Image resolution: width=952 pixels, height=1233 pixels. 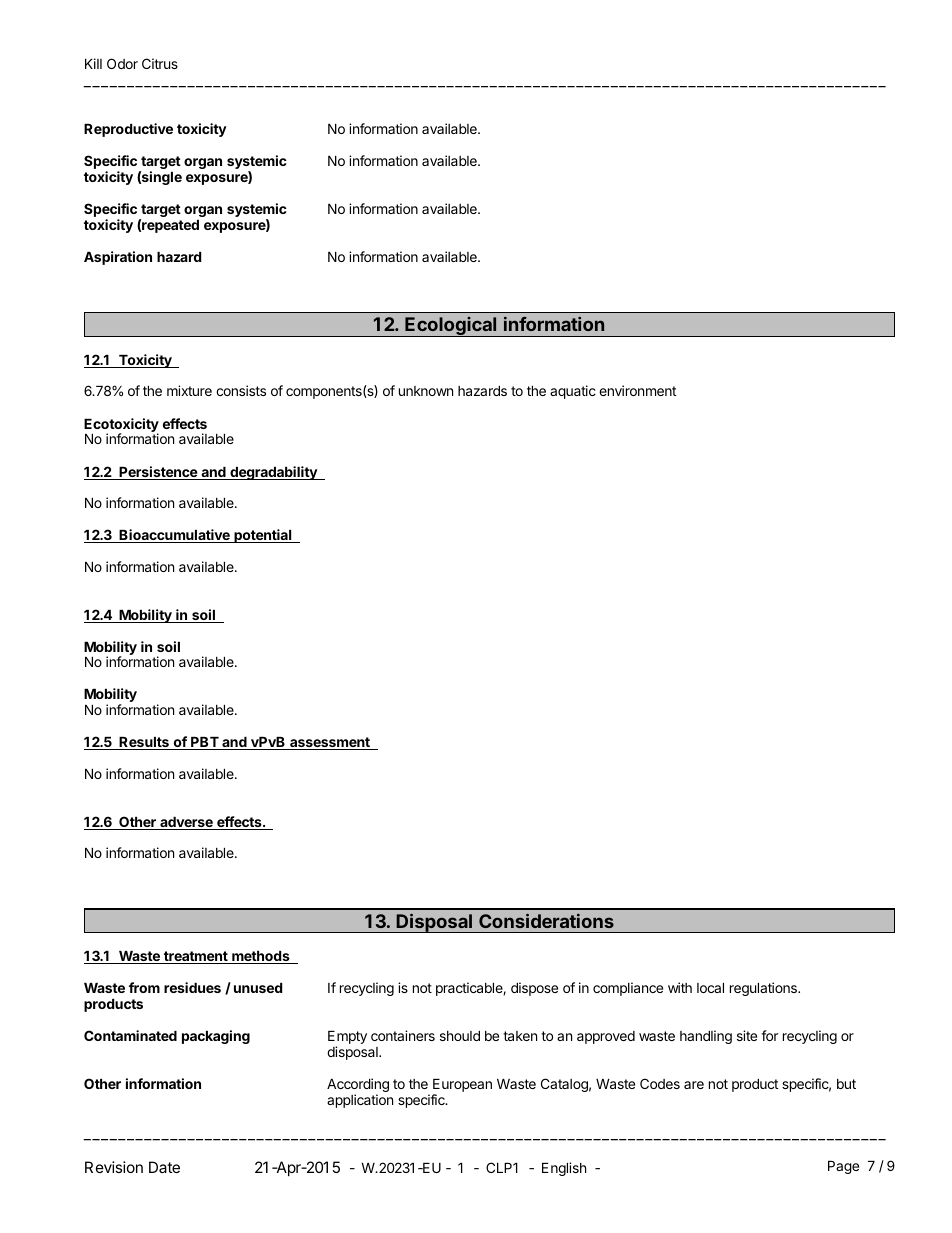 I want to click on Date, so click(x=164, y=1167).
